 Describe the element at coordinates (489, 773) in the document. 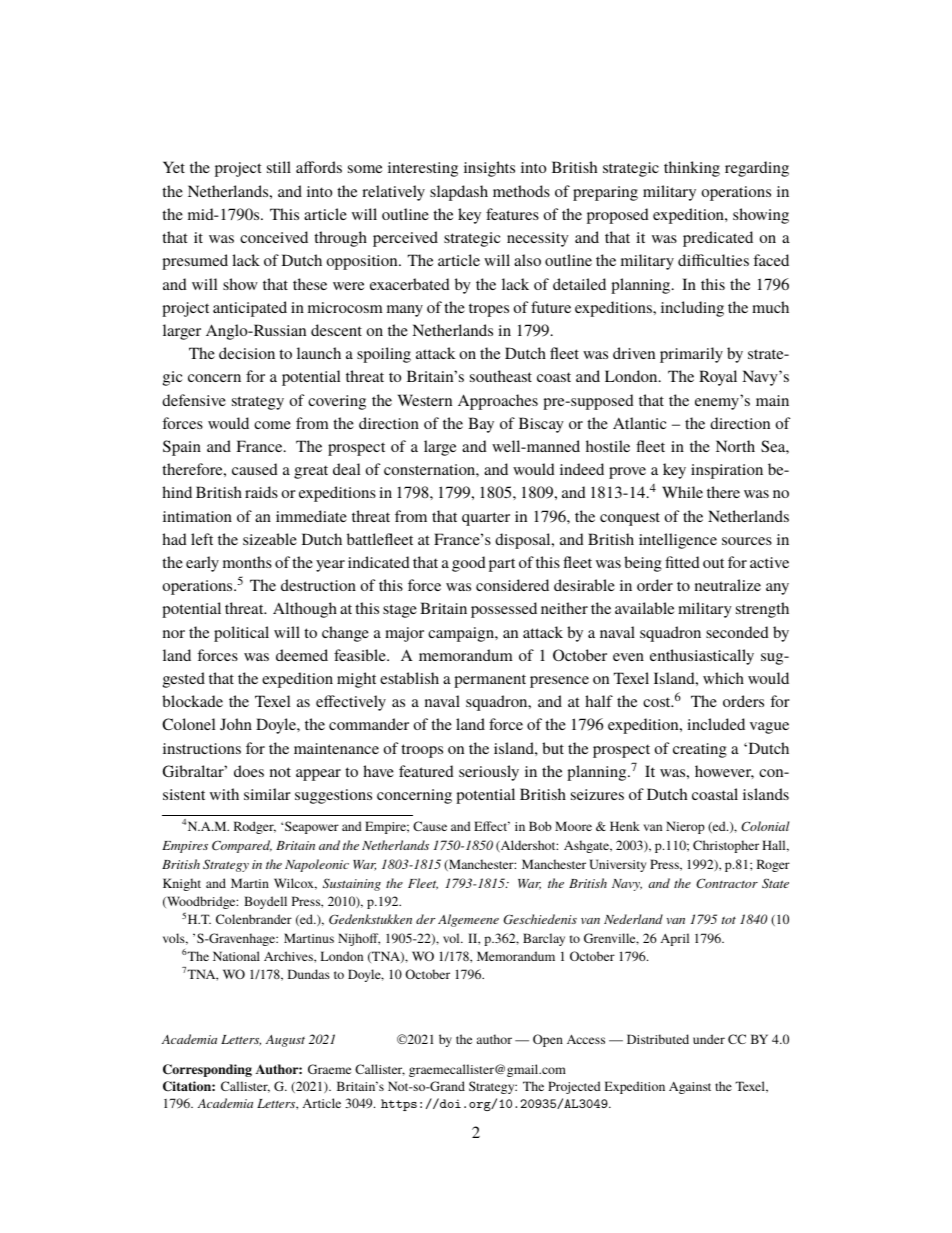

I see `seriously` at that location.
